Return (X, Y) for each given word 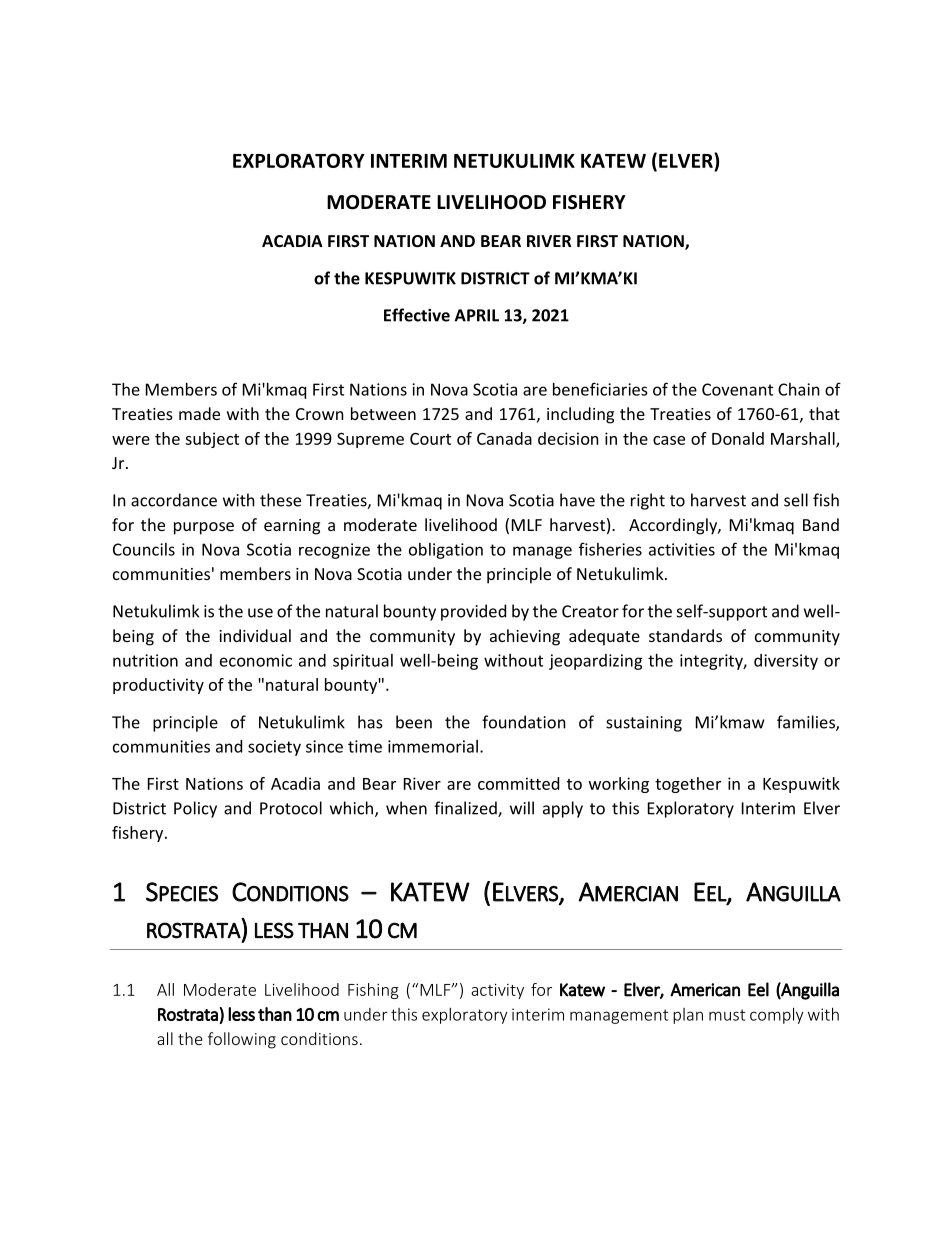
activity (497, 991)
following (242, 1040)
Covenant (737, 389)
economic (256, 660)
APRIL (477, 315)
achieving (525, 637)
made (199, 413)
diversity (786, 662)
